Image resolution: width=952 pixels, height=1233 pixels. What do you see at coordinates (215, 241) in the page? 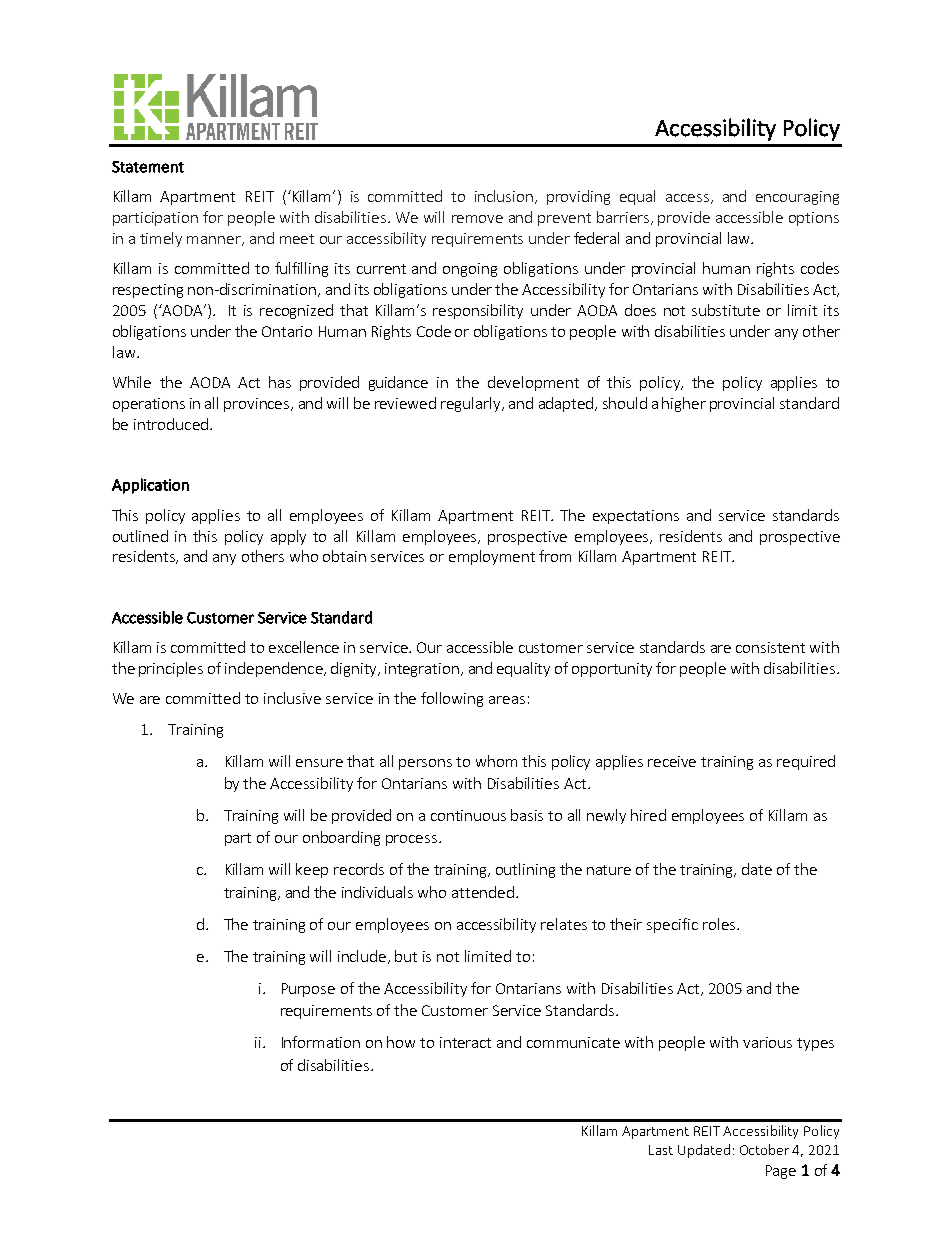
I see `manner` at bounding box center [215, 241].
